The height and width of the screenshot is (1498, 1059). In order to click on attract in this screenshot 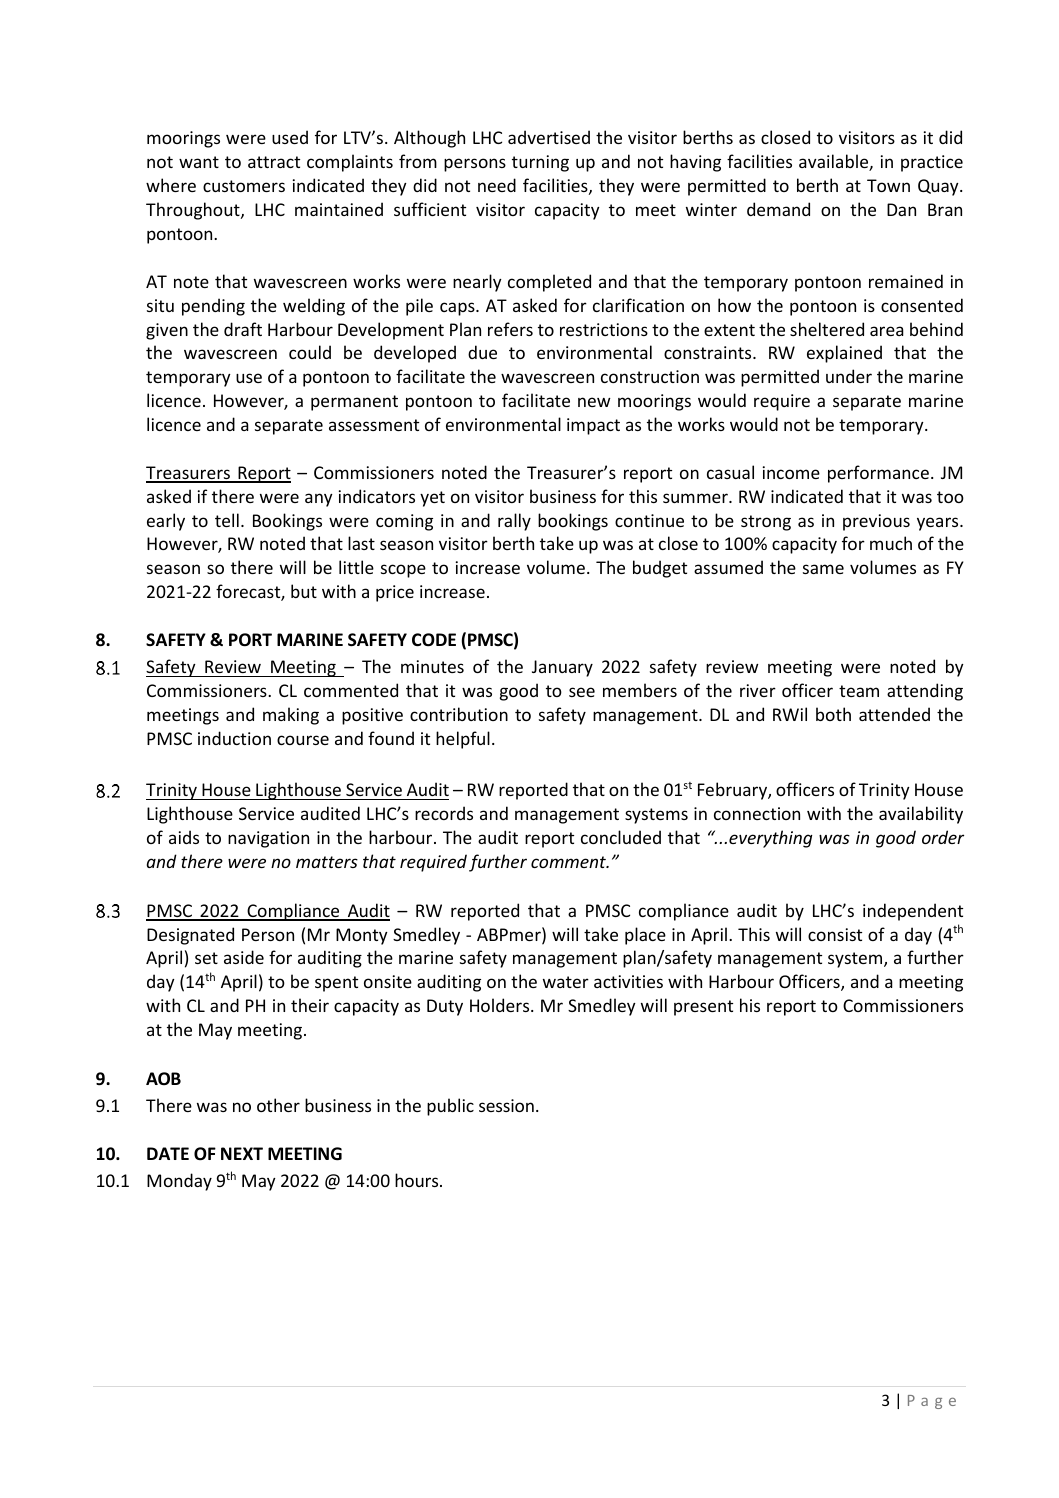, I will do `click(274, 162)`.
